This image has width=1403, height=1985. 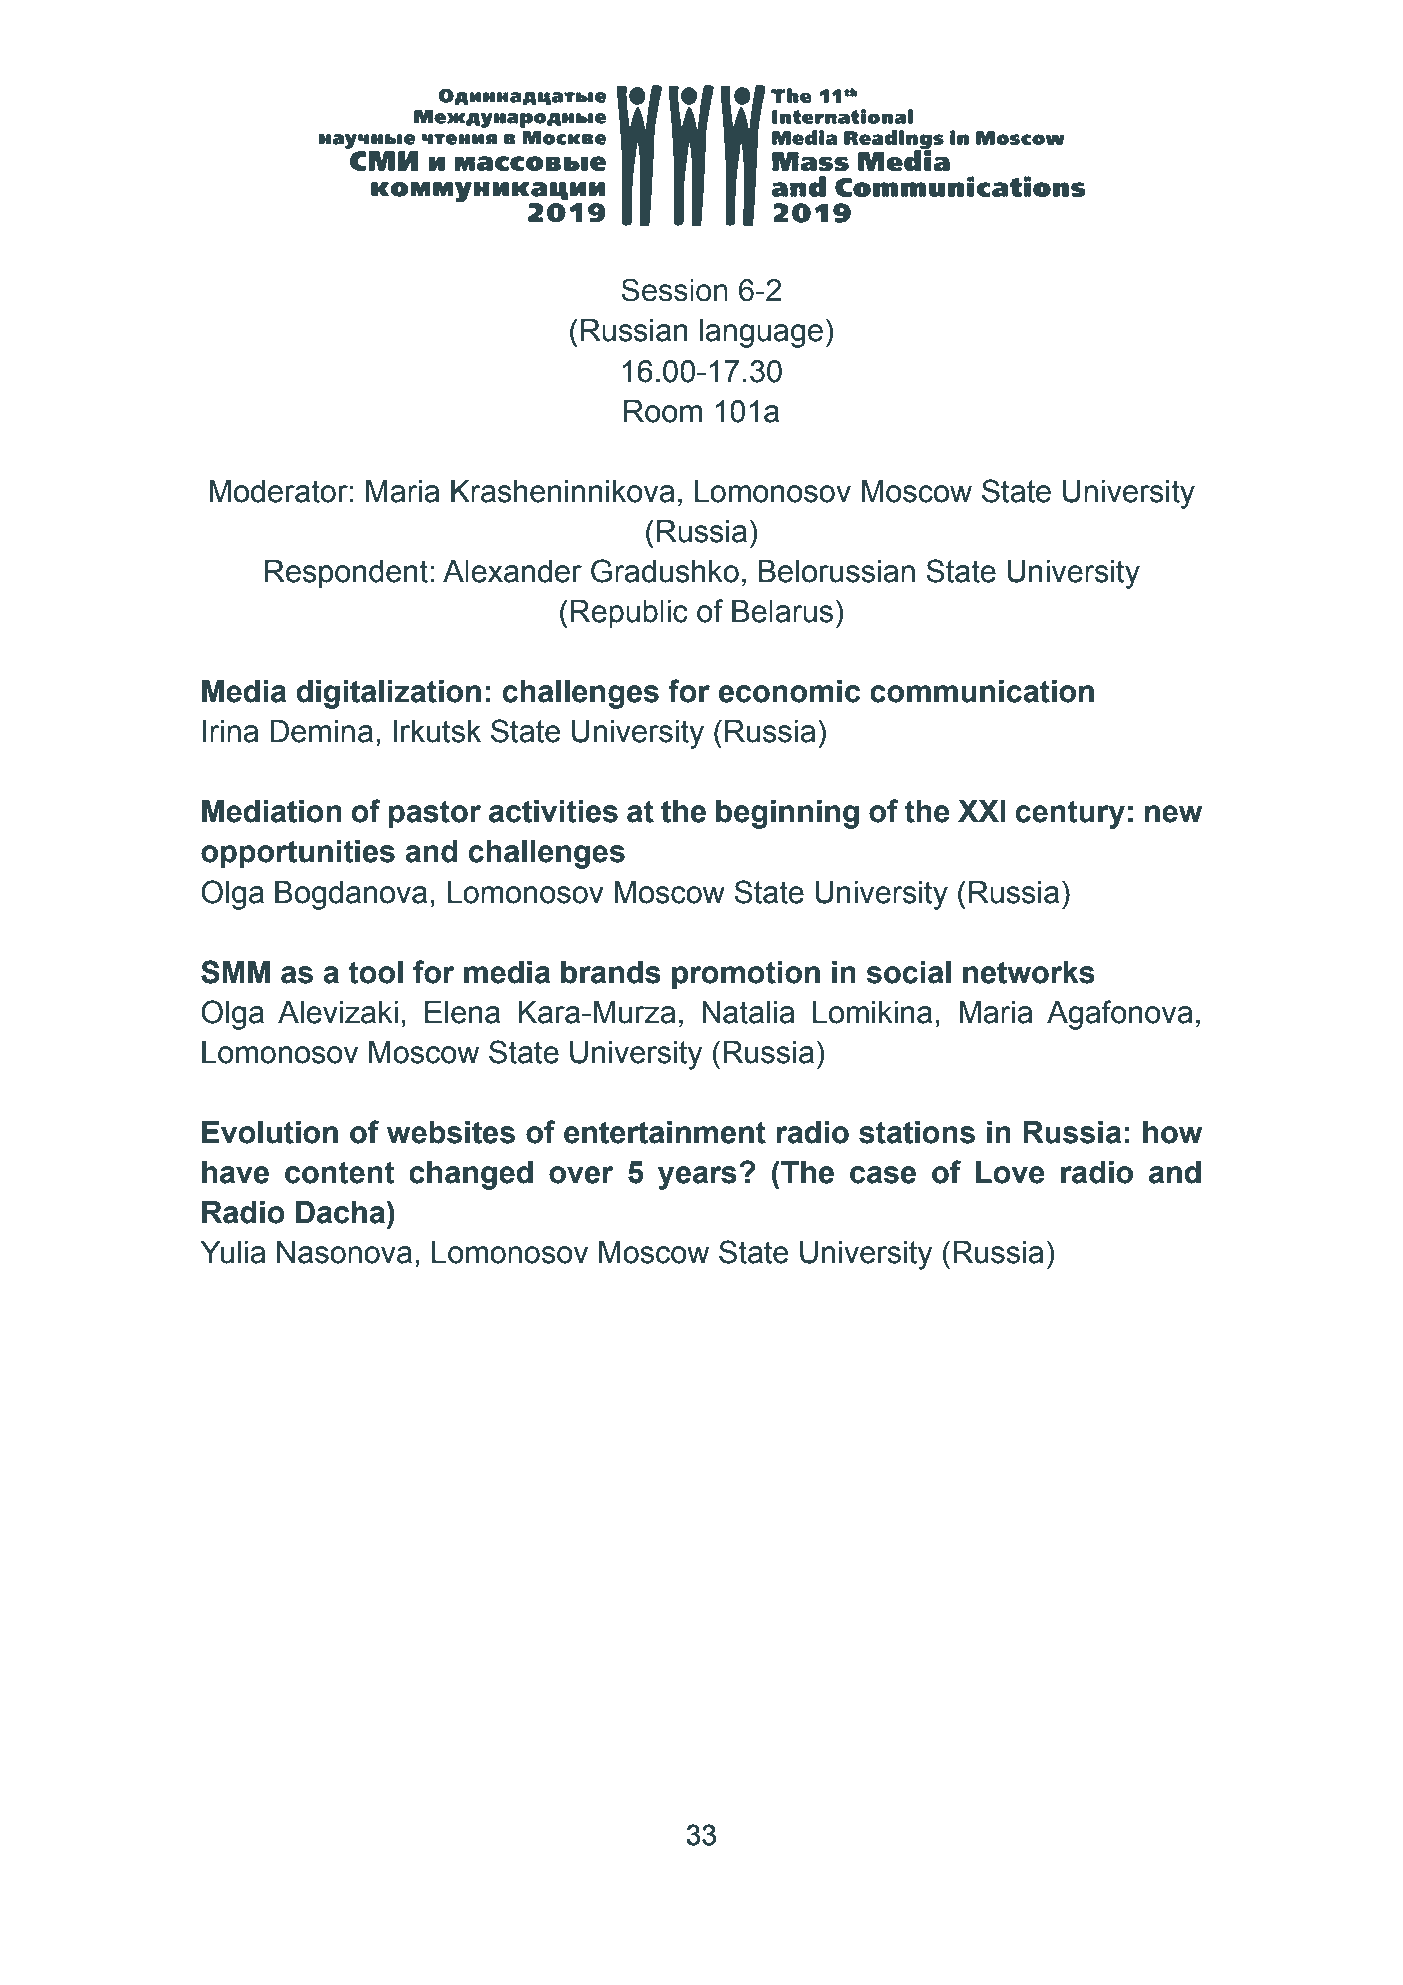 What do you see at coordinates (761, 333) in the image?
I see `language` at bounding box center [761, 333].
